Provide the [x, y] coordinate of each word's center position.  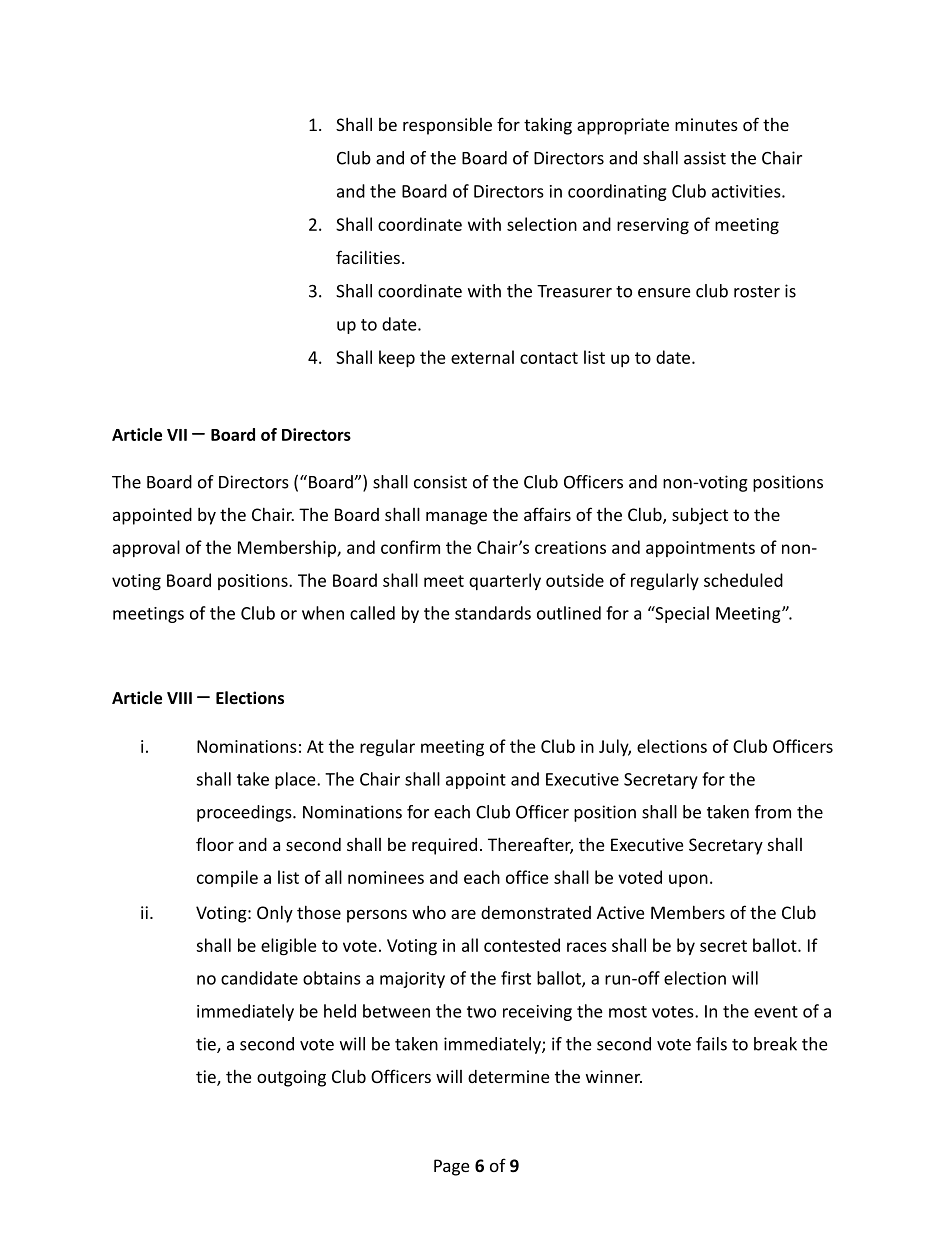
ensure [664, 293]
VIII [179, 698]
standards [493, 613]
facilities [368, 257]
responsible [447, 126]
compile [227, 878]
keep [397, 358]
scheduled [743, 580]
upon [688, 880]
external [482, 357]
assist [705, 158]
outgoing [291, 1078]
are [463, 914]
